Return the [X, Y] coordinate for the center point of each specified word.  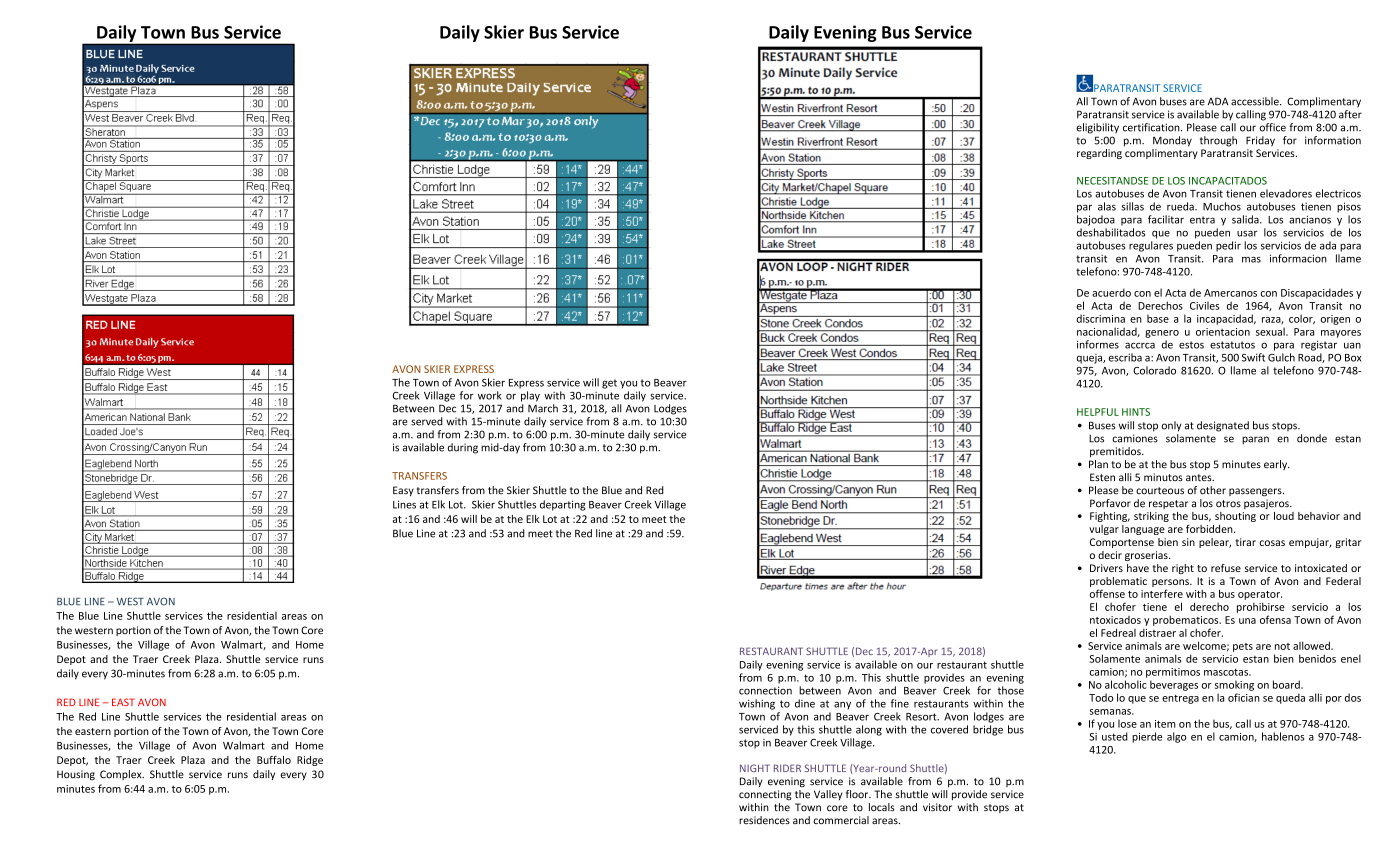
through [1218, 141]
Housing [76, 775]
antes [1200, 478]
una [1247, 621]
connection [765, 690]
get [609, 384]
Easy [403, 491]
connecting [765, 795]
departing [563, 505]
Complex [122, 775]
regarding [1099, 154]
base [1158, 318]
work [490, 395]
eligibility [1097, 128]
